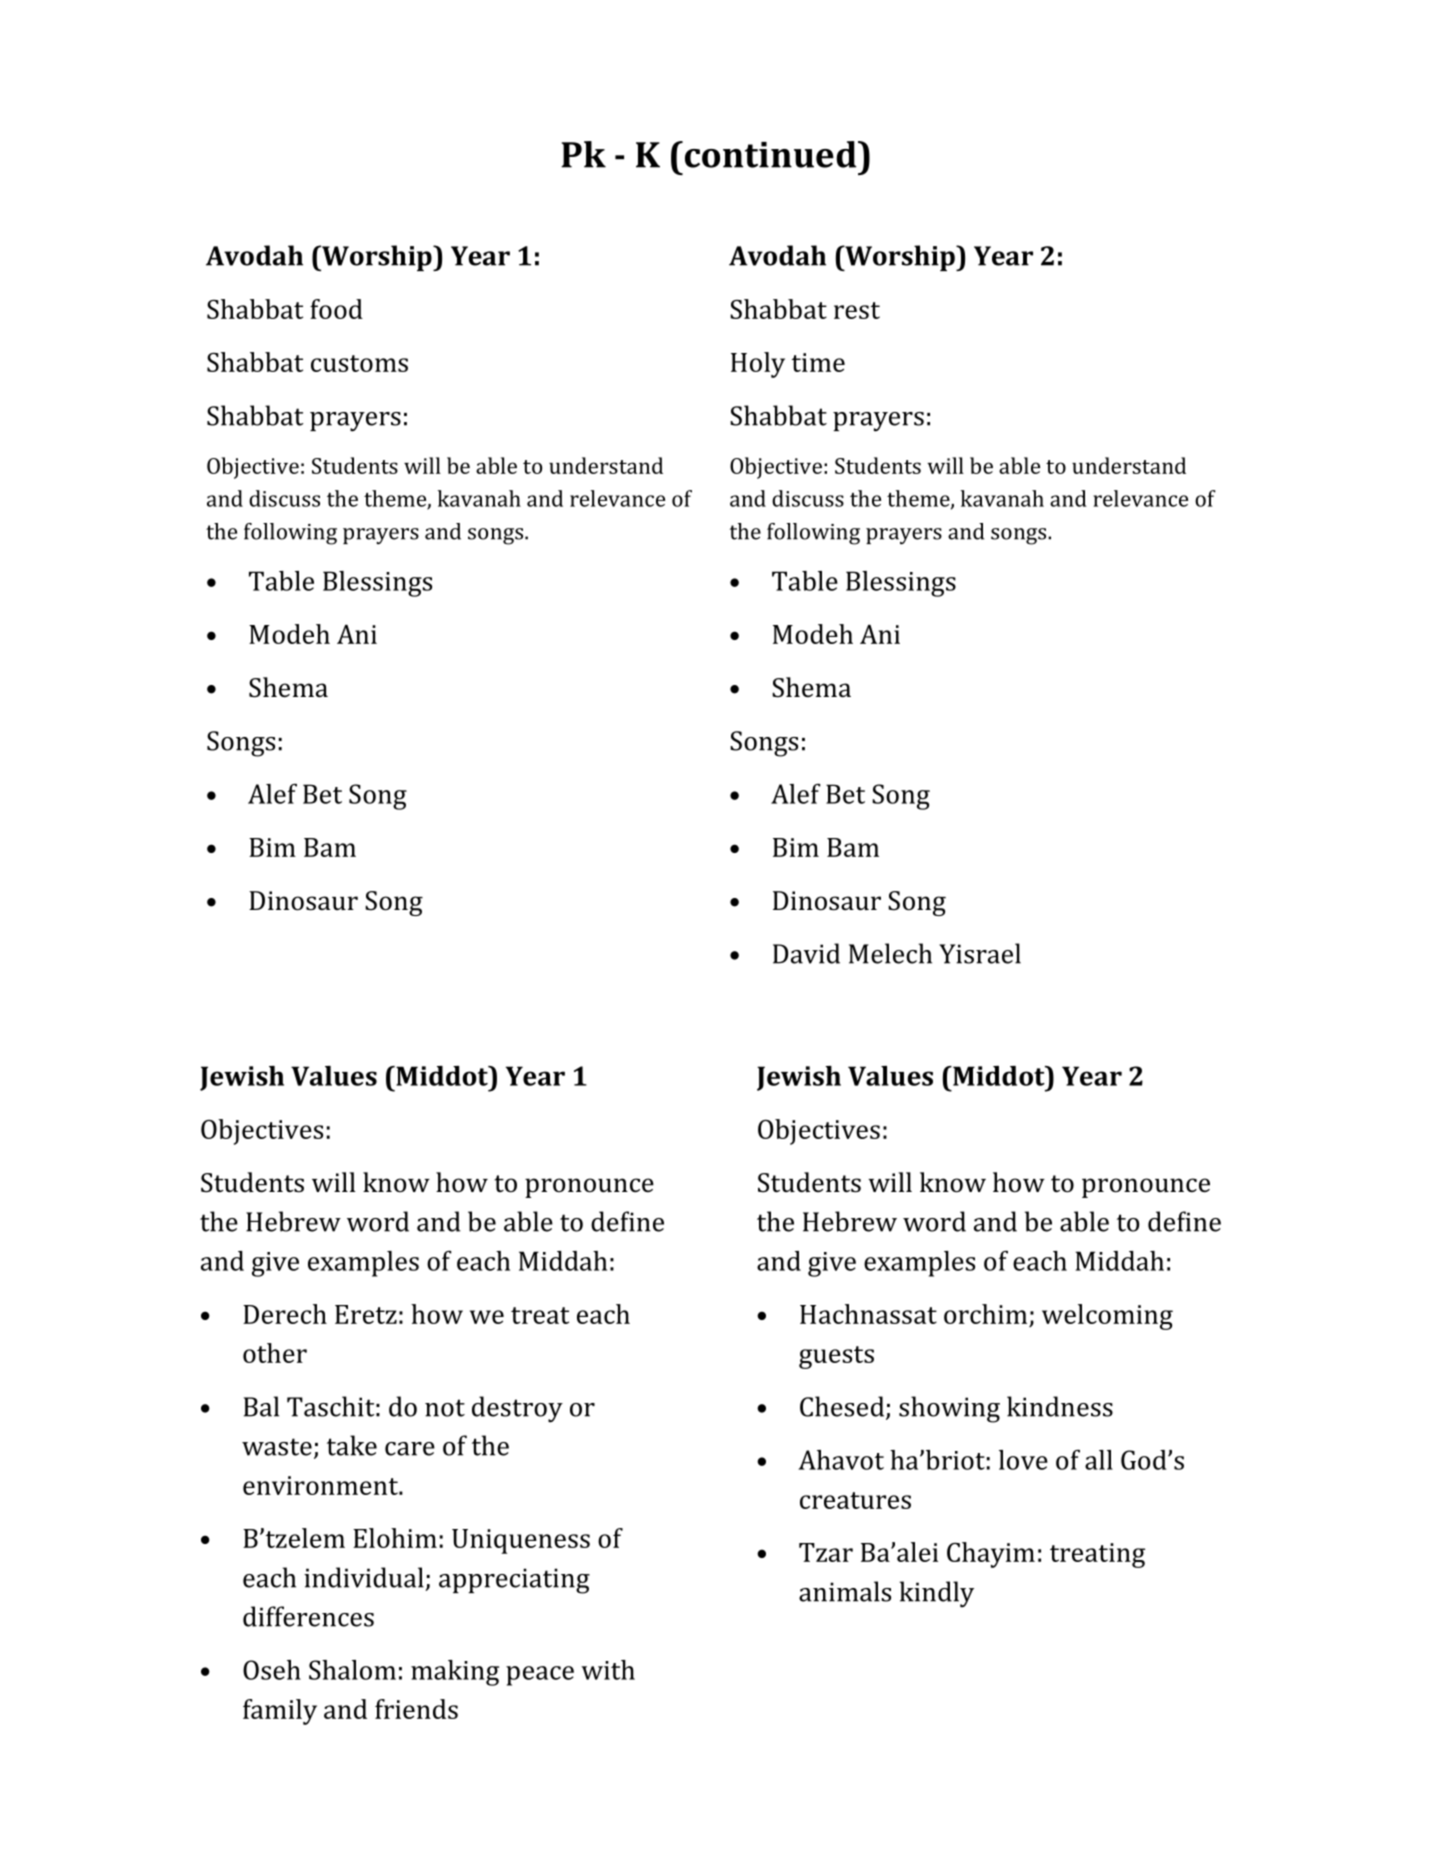  What do you see at coordinates (352, 1670) in the screenshot?
I see `Shalom` at bounding box center [352, 1670].
